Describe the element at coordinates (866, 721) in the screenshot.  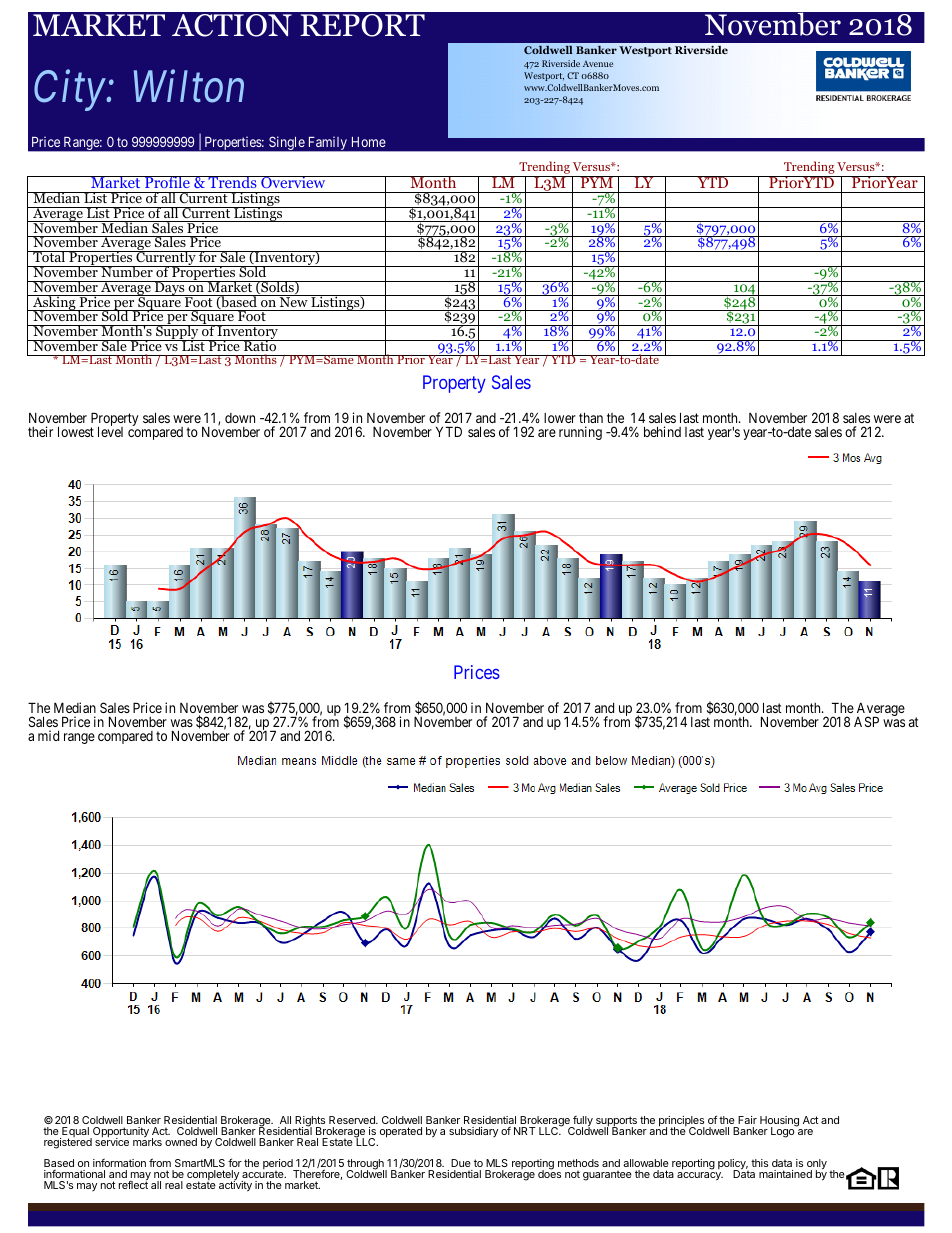
I see `ASP` at that location.
